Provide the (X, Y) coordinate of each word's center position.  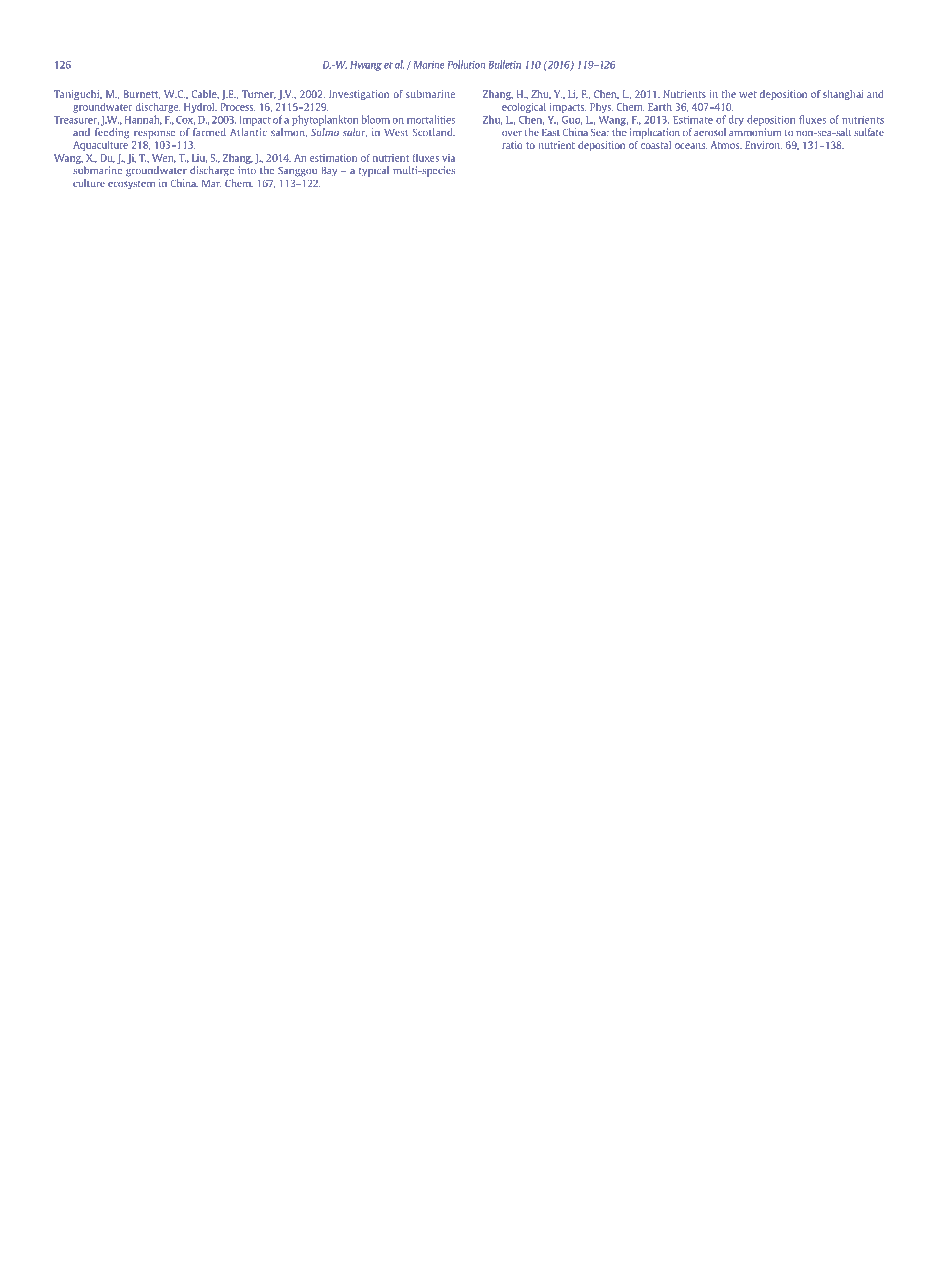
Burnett (142, 94)
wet (748, 94)
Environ (763, 145)
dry (736, 120)
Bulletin (504, 64)
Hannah (143, 120)
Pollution (466, 64)
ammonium (755, 132)
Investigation (359, 95)
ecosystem (131, 185)
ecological (524, 108)
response (154, 134)
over (512, 133)
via (448, 158)
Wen (164, 158)
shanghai (843, 95)
